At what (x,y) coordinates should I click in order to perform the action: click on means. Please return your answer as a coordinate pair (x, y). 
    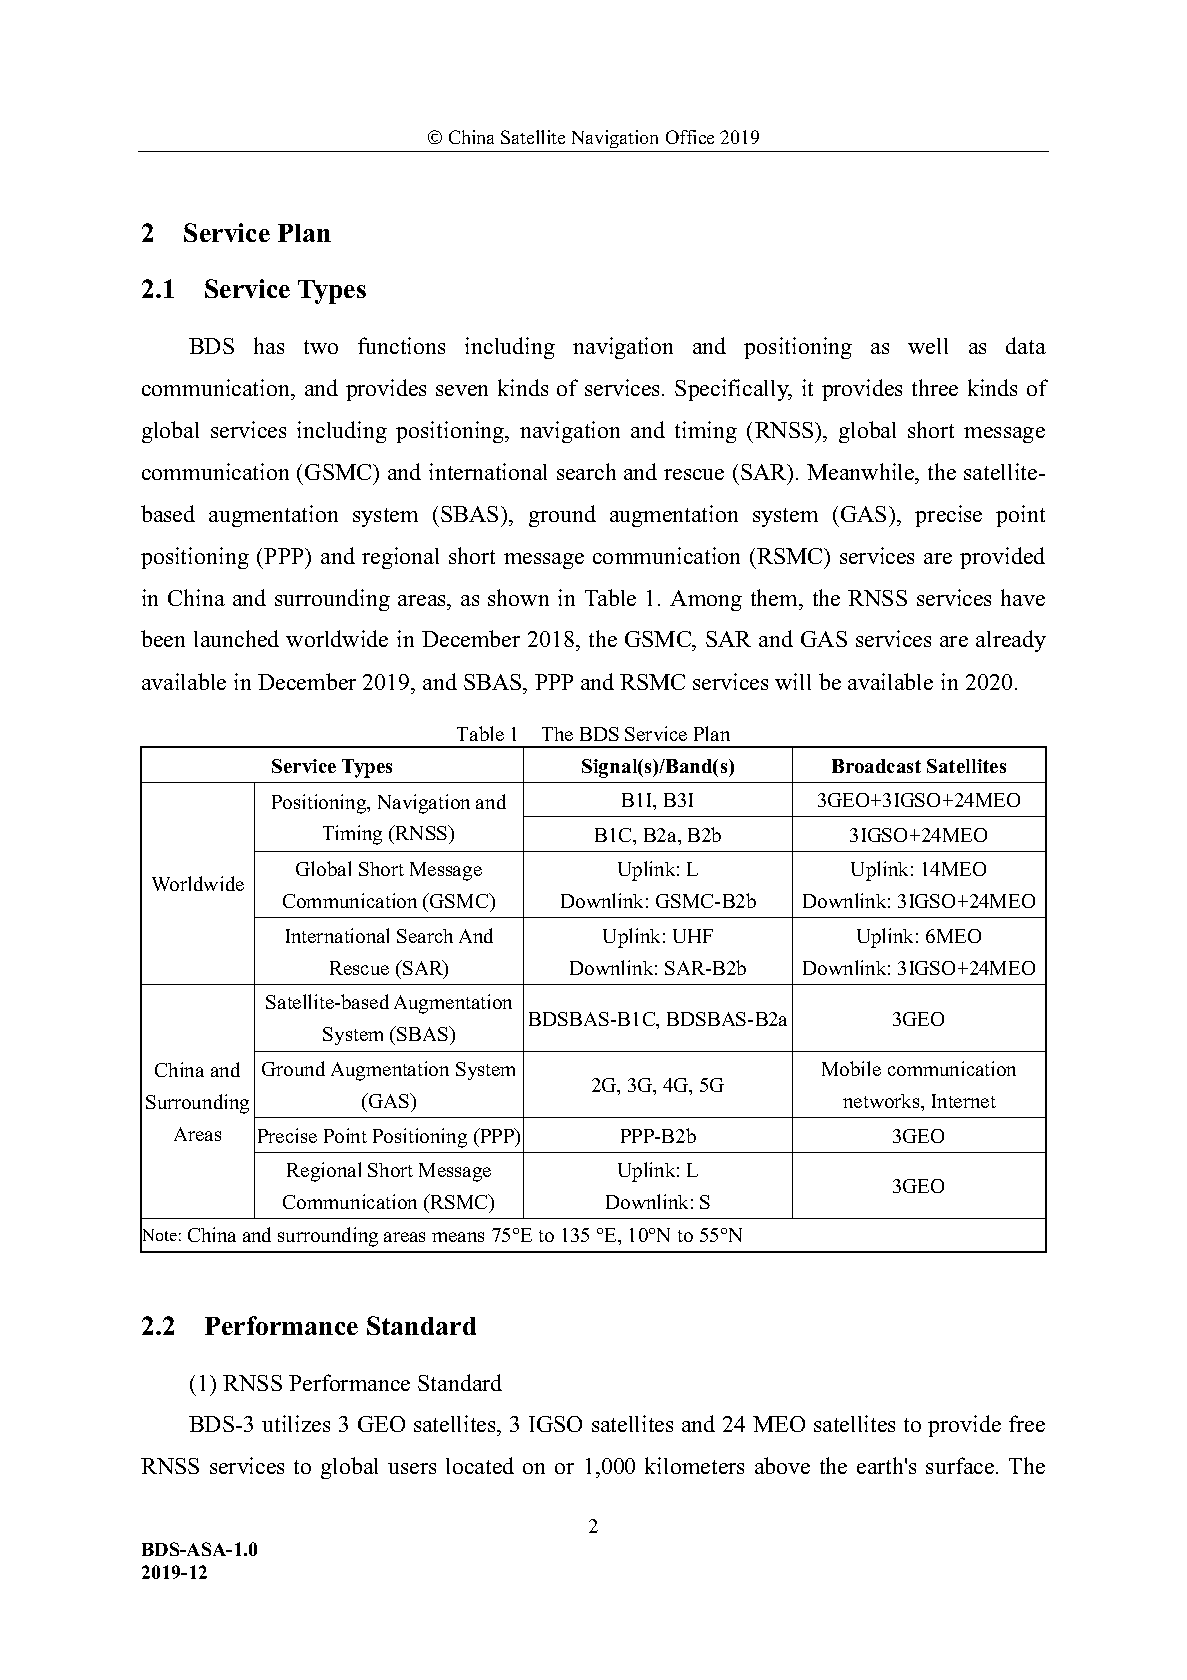
    Looking at the image, I should click on (458, 1237).
